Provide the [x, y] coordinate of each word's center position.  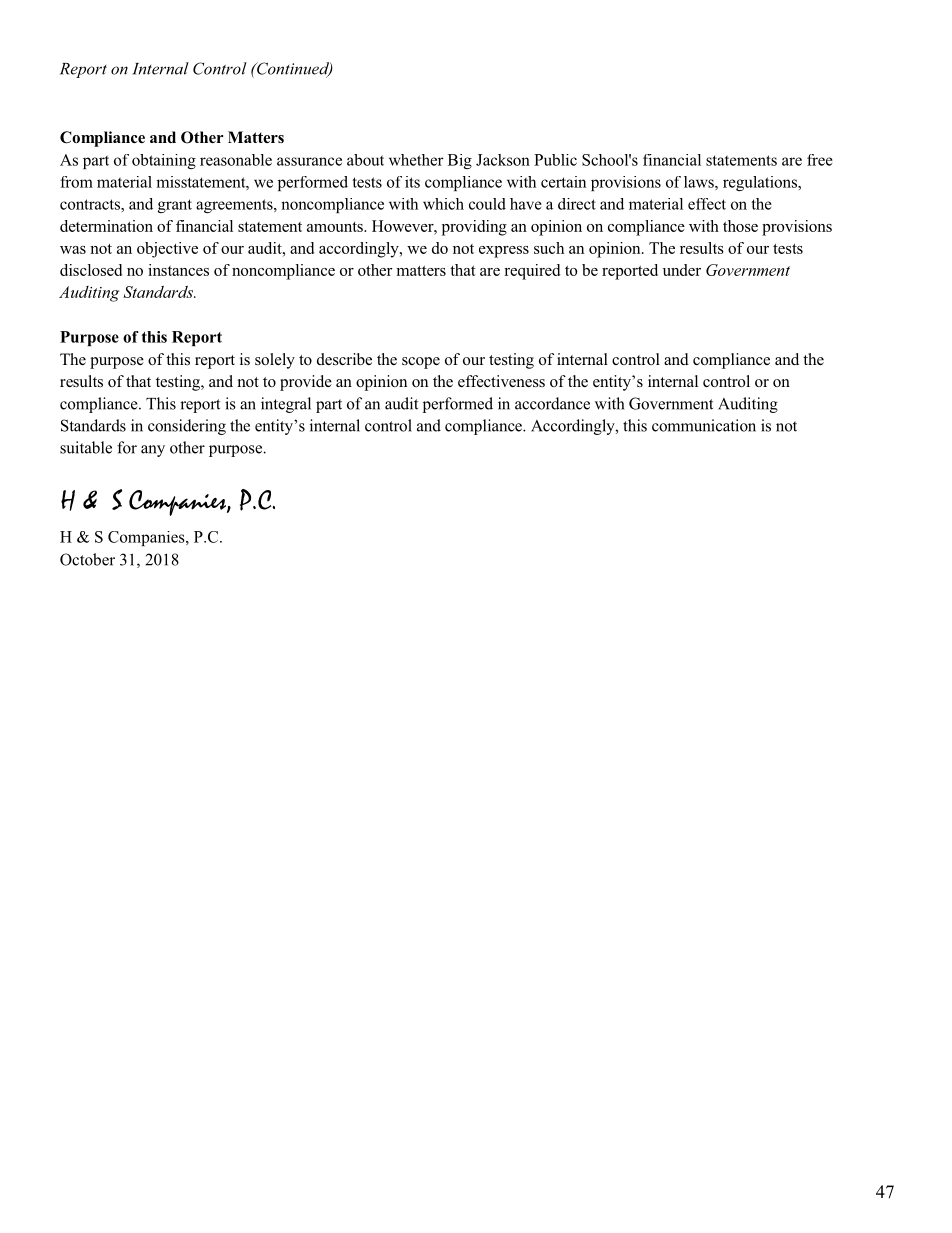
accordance [552, 403]
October [87, 559]
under [682, 270]
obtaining [164, 161]
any [153, 451]
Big [460, 161]
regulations [761, 183]
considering [187, 427]
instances [178, 270]
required [532, 272]
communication [704, 425]
